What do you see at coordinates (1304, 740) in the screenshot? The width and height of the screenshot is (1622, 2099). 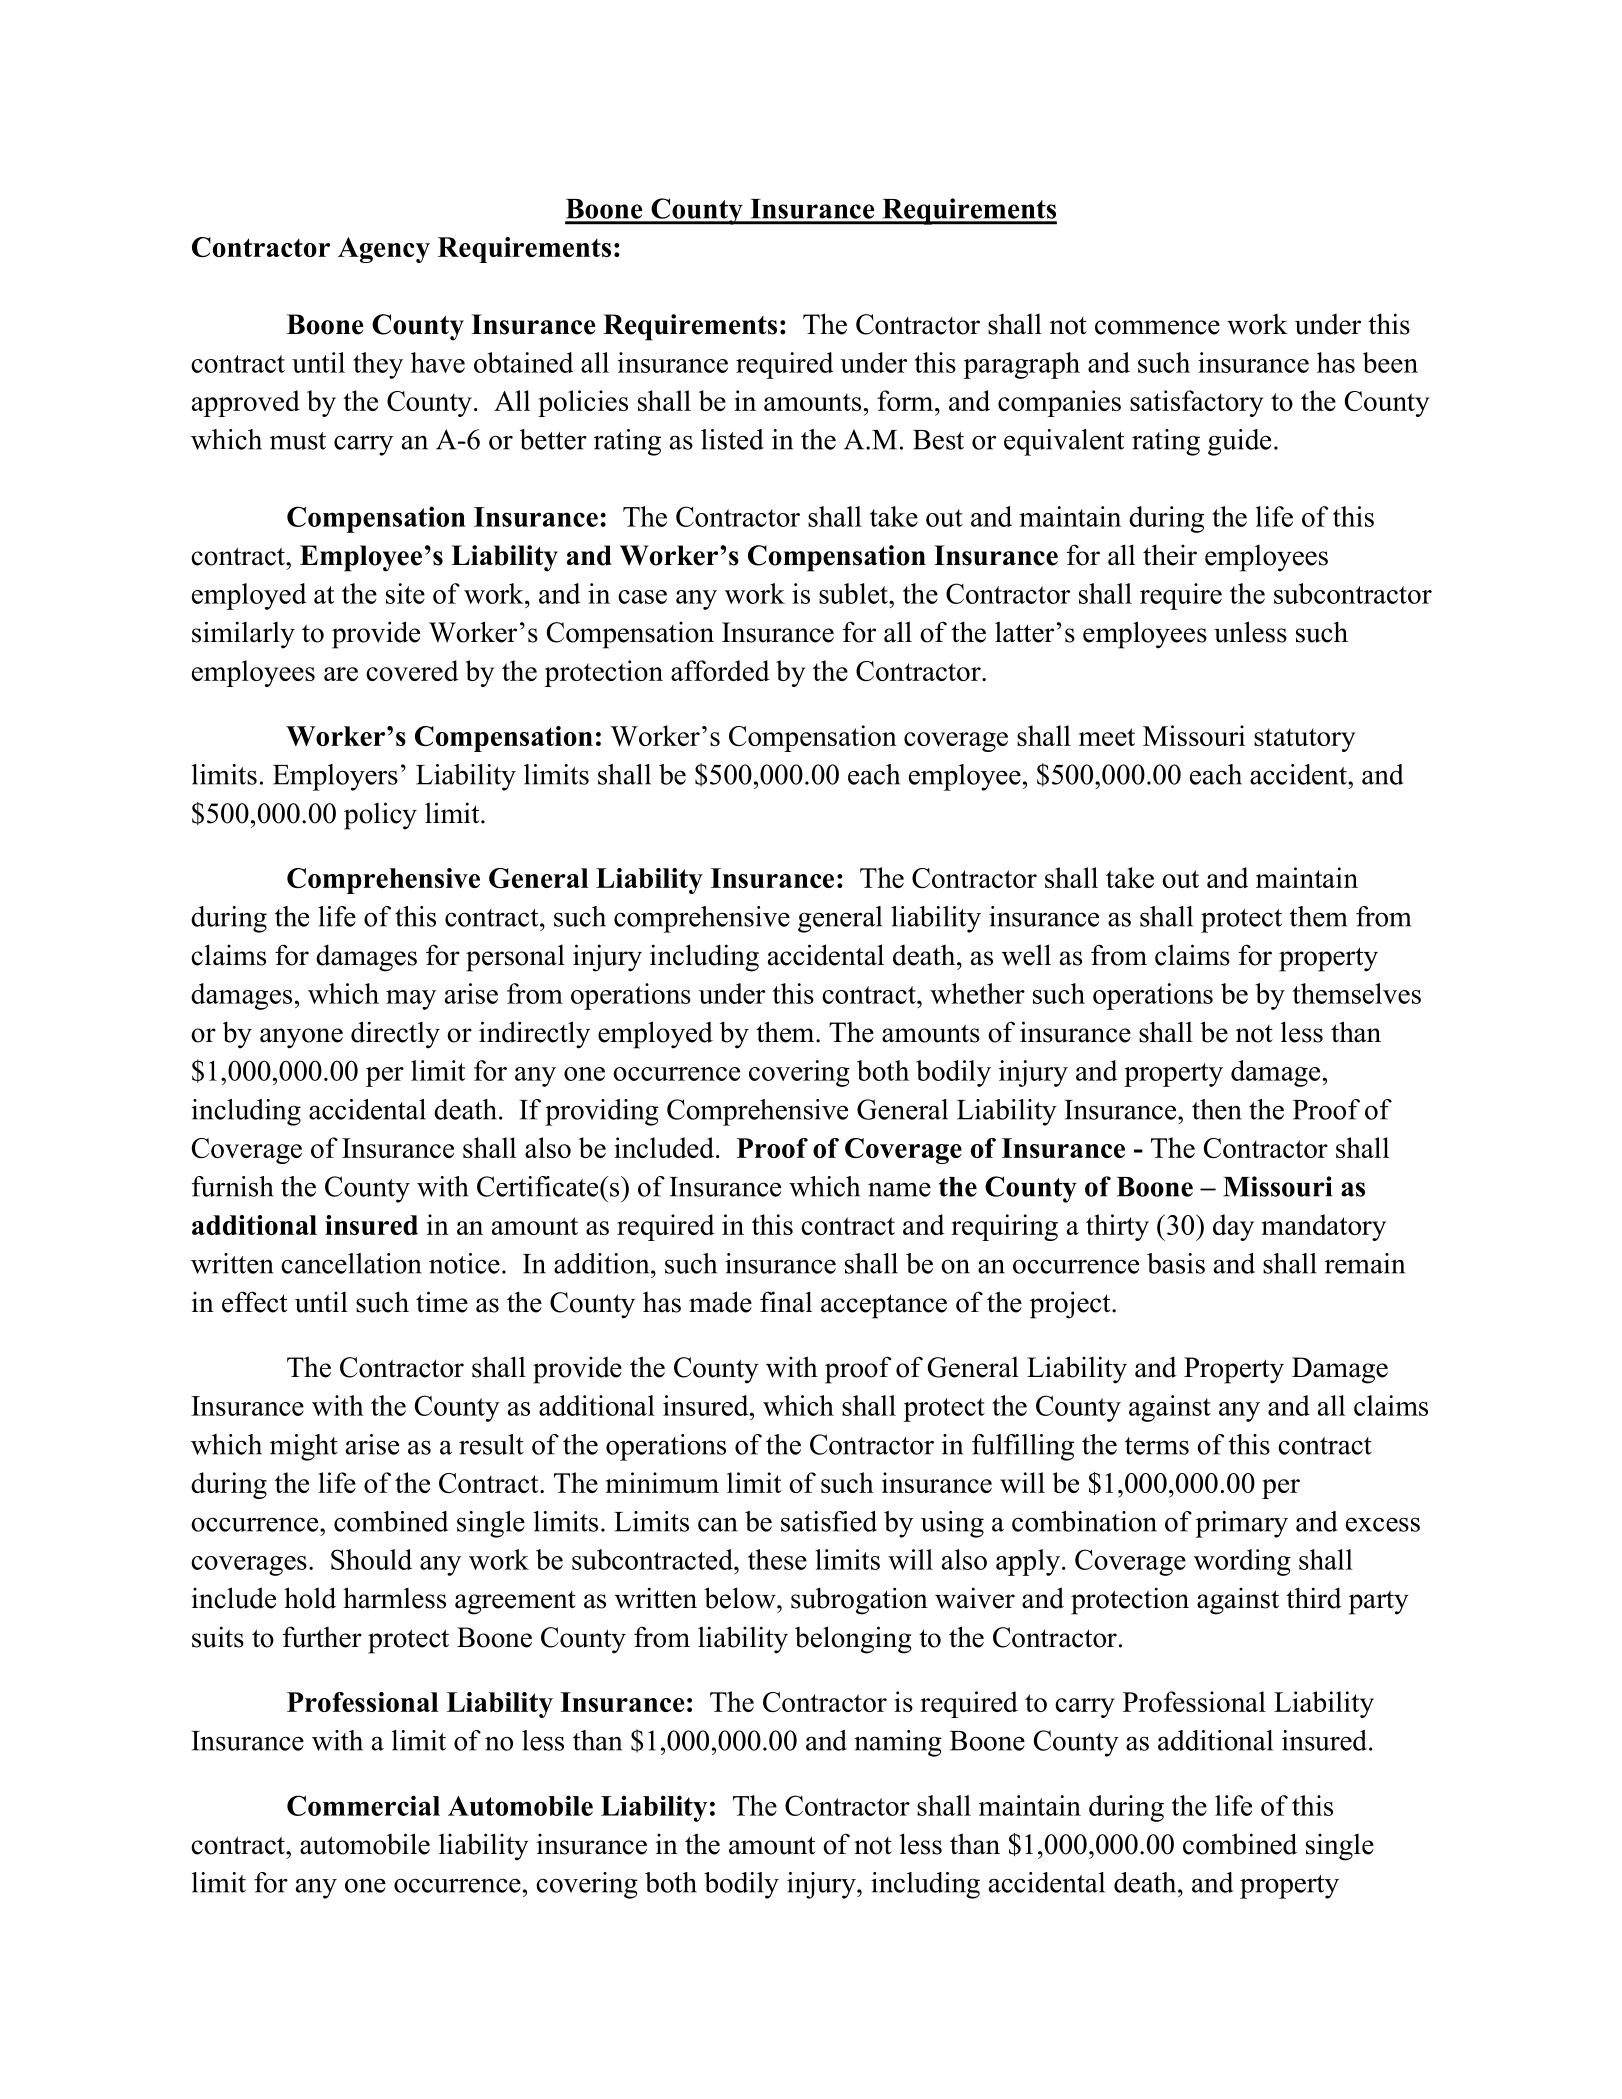 I see `statutory` at bounding box center [1304, 740].
